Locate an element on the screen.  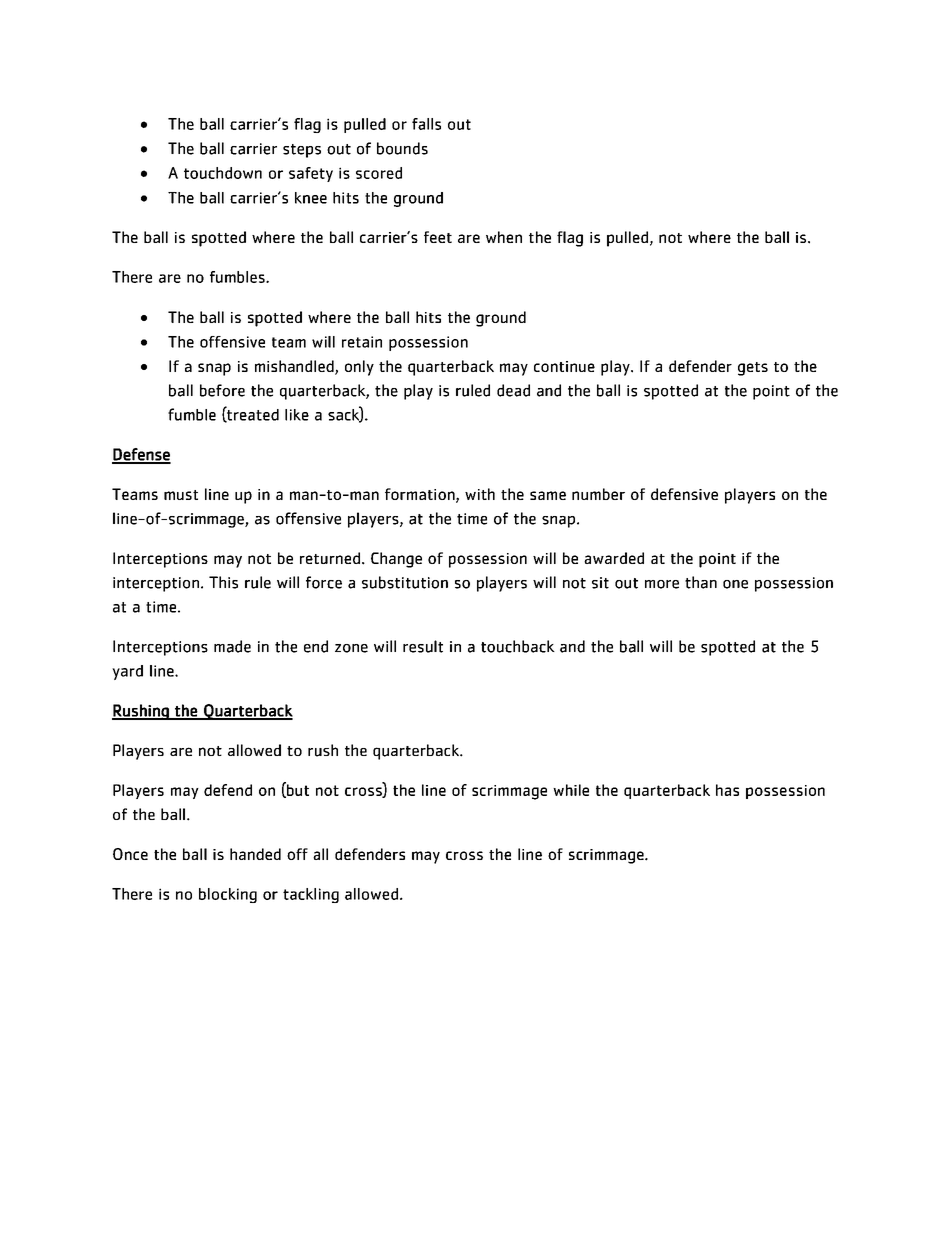
tackling is located at coordinates (311, 895).
